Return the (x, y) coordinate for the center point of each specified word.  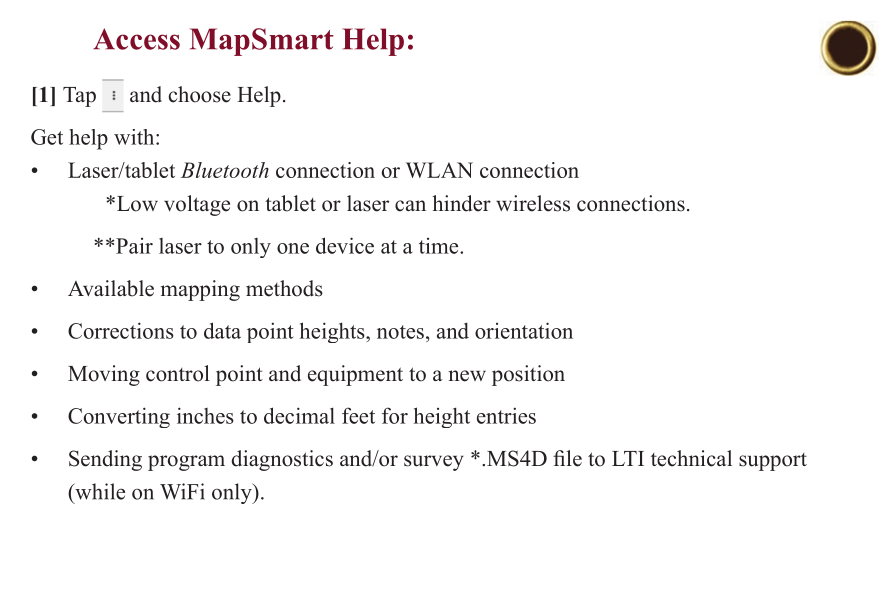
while (99, 491)
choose (200, 94)
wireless (533, 203)
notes (400, 332)
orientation (524, 330)
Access (136, 39)
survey (434, 463)
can (410, 206)
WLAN (439, 170)
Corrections (121, 330)
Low (136, 204)
